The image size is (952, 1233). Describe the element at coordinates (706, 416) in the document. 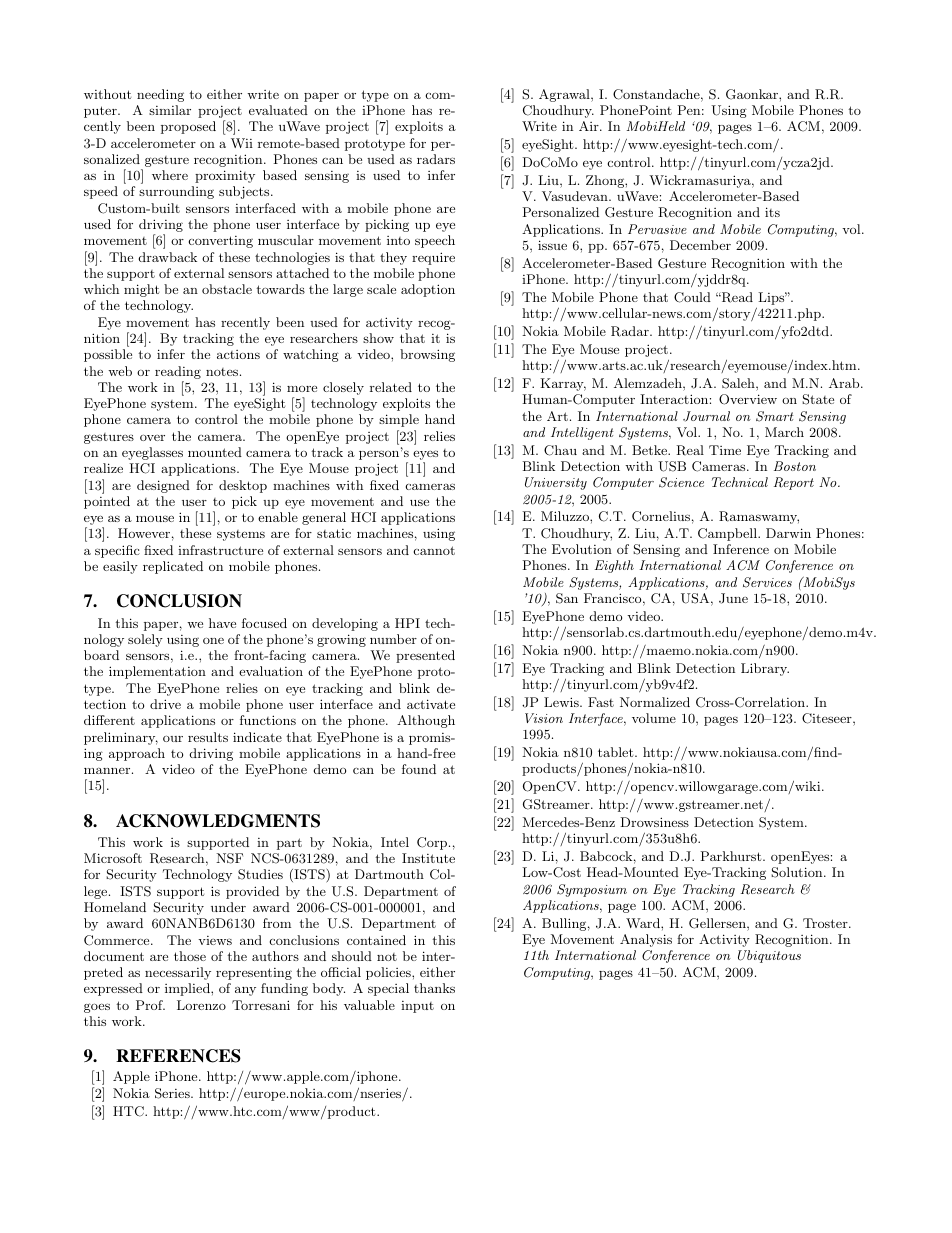

I see `Journal` at that location.
